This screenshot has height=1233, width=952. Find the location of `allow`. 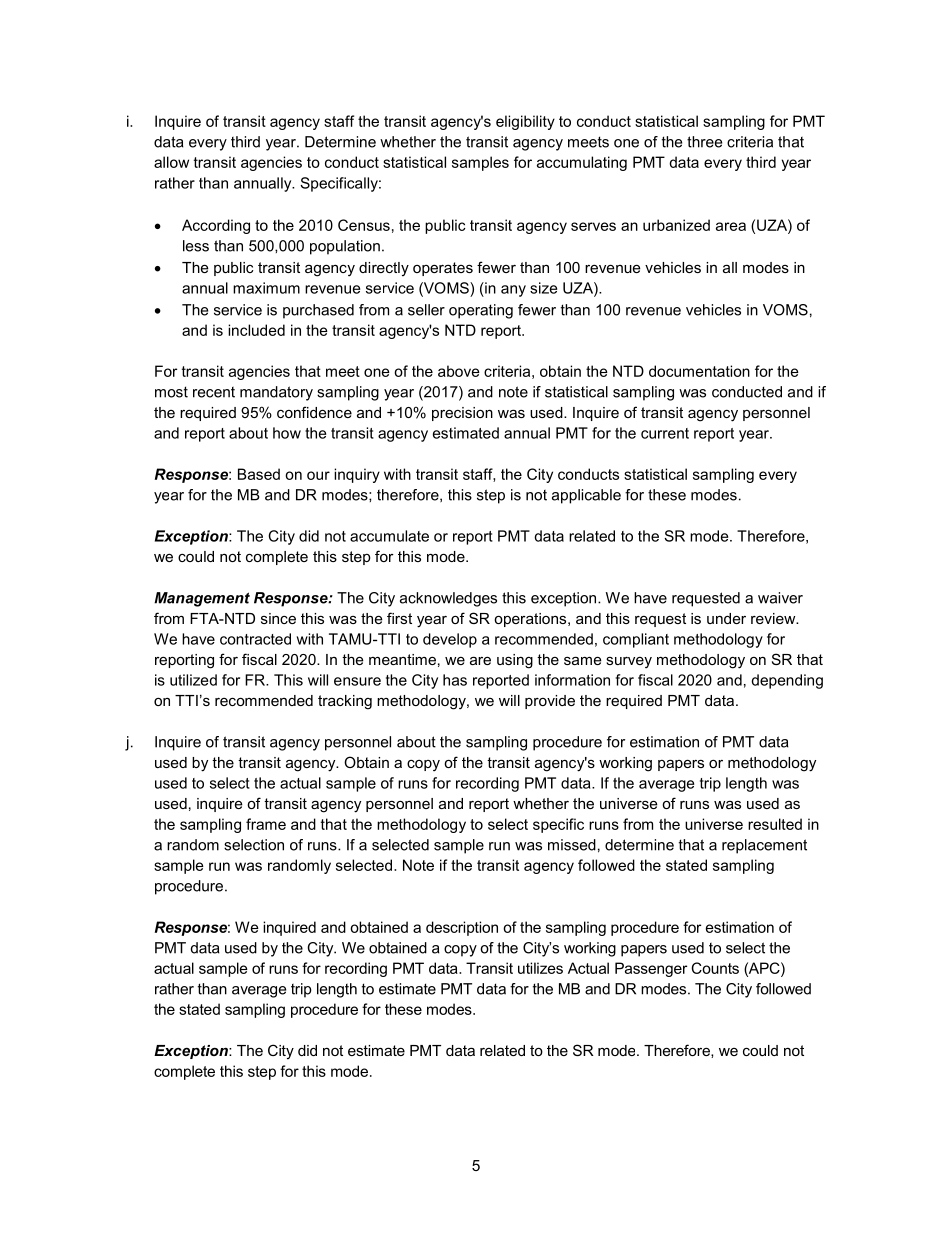

allow is located at coordinates (171, 162).
